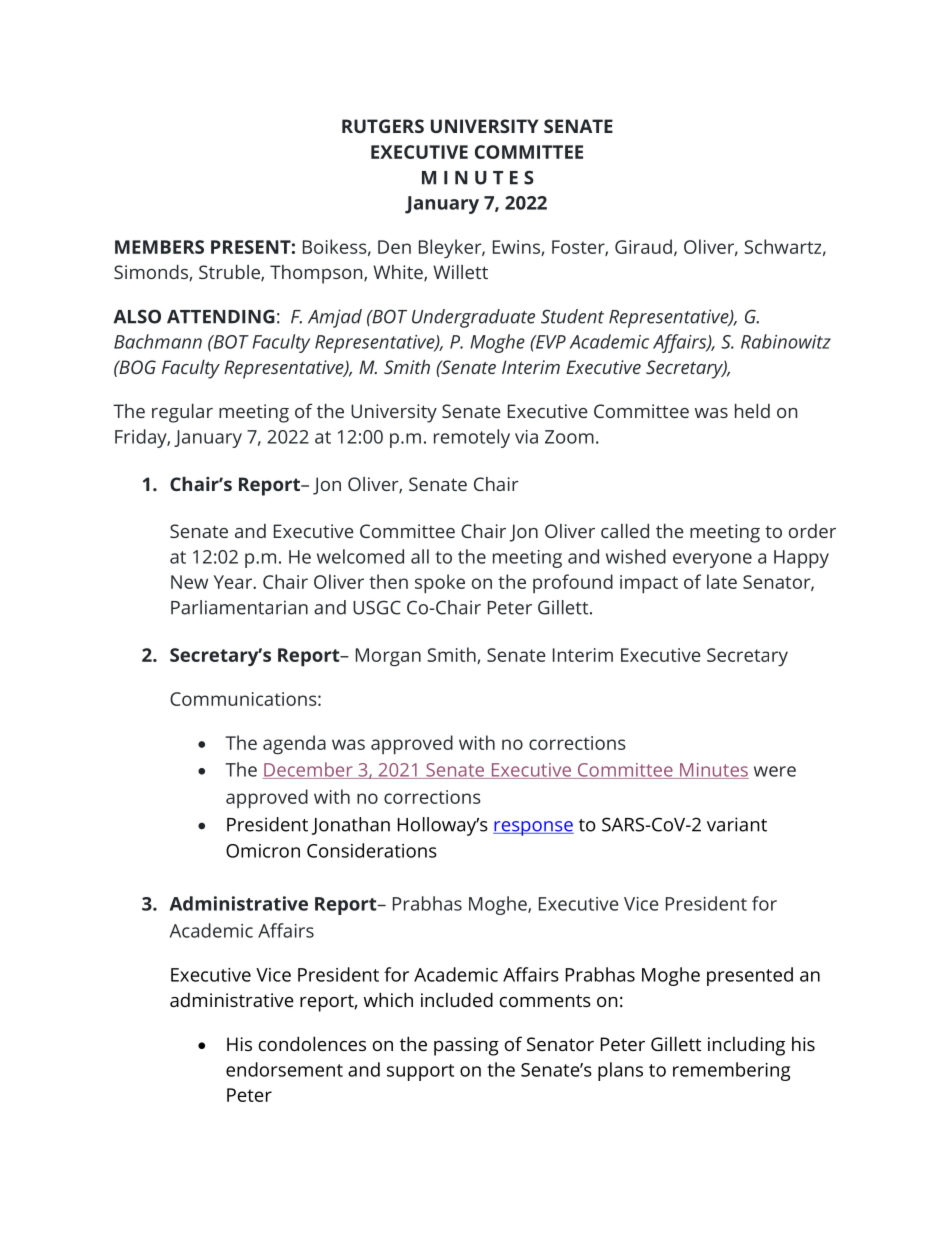  What do you see at coordinates (746, 1046) in the screenshot?
I see `including` at bounding box center [746, 1046].
